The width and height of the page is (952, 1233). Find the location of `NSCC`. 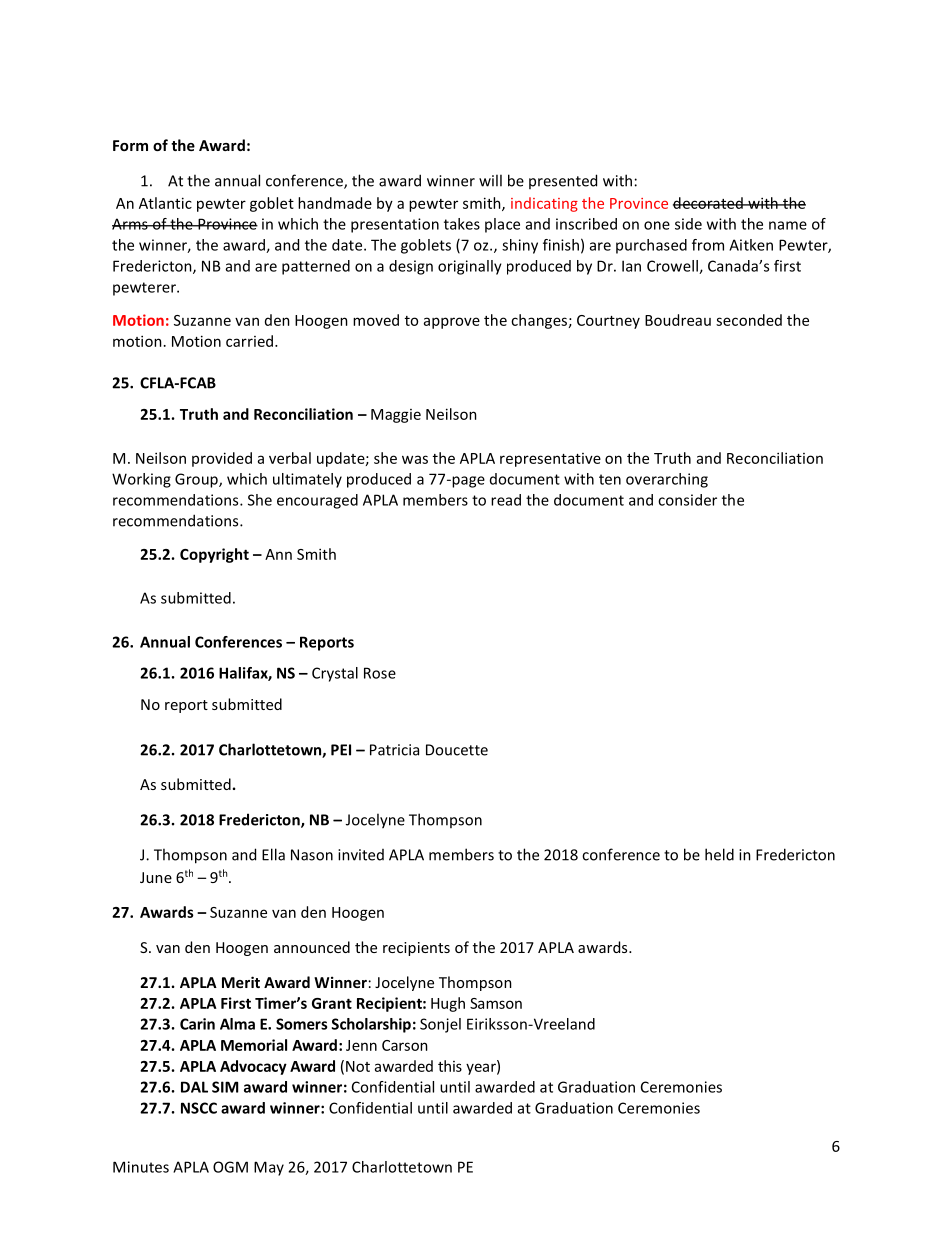

NSCC is located at coordinates (199, 1108).
